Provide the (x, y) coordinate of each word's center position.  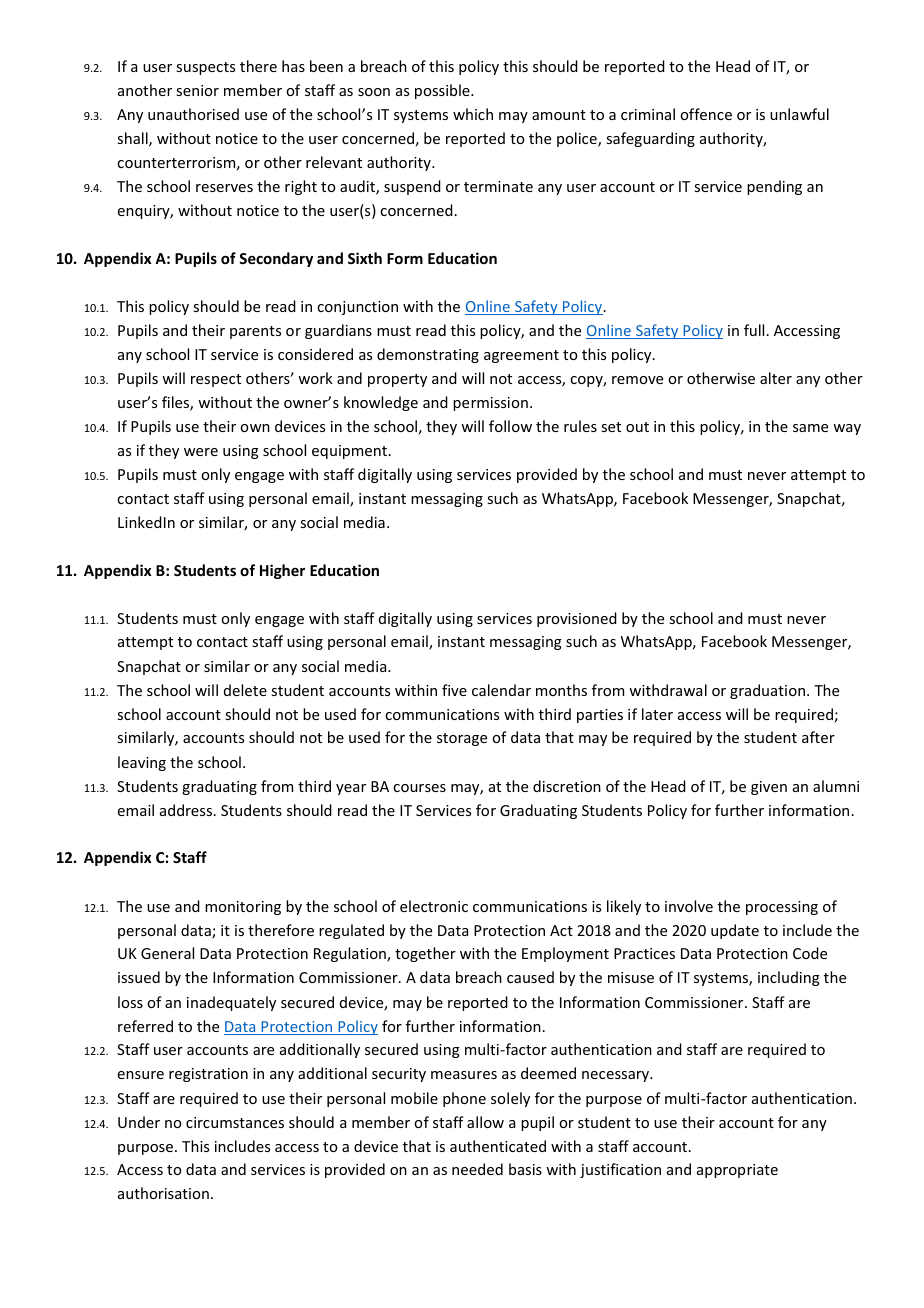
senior (197, 90)
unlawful (799, 114)
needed (477, 1169)
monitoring (243, 908)
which (473, 114)
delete (245, 690)
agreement (521, 356)
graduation (767, 691)
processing (782, 908)
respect (216, 380)
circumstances (235, 1122)
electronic (434, 906)
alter (776, 378)
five (454, 690)
